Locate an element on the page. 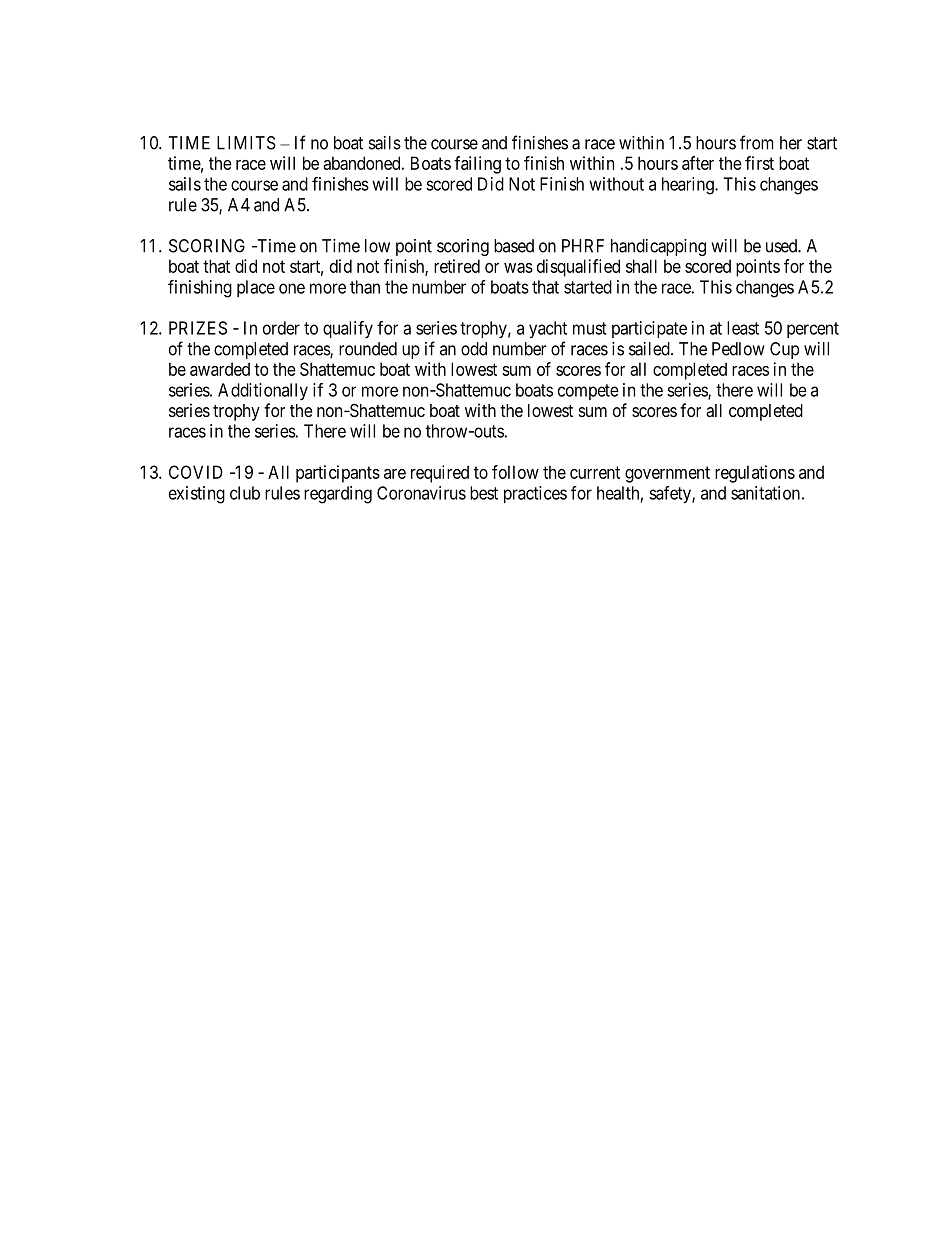  failing is located at coordinates (477, 165).
